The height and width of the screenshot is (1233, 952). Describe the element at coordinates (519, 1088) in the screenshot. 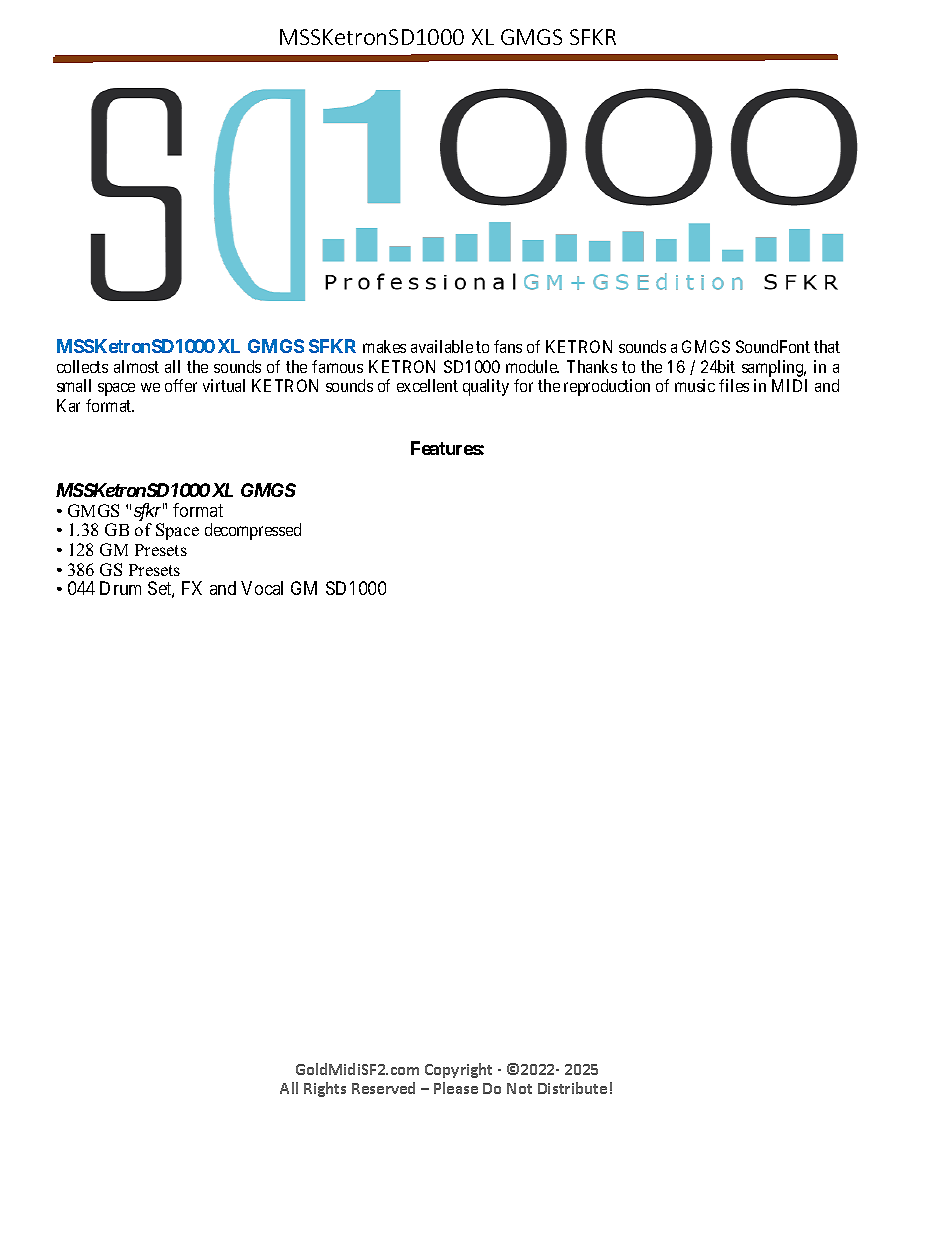

I see `Not` at that location.
